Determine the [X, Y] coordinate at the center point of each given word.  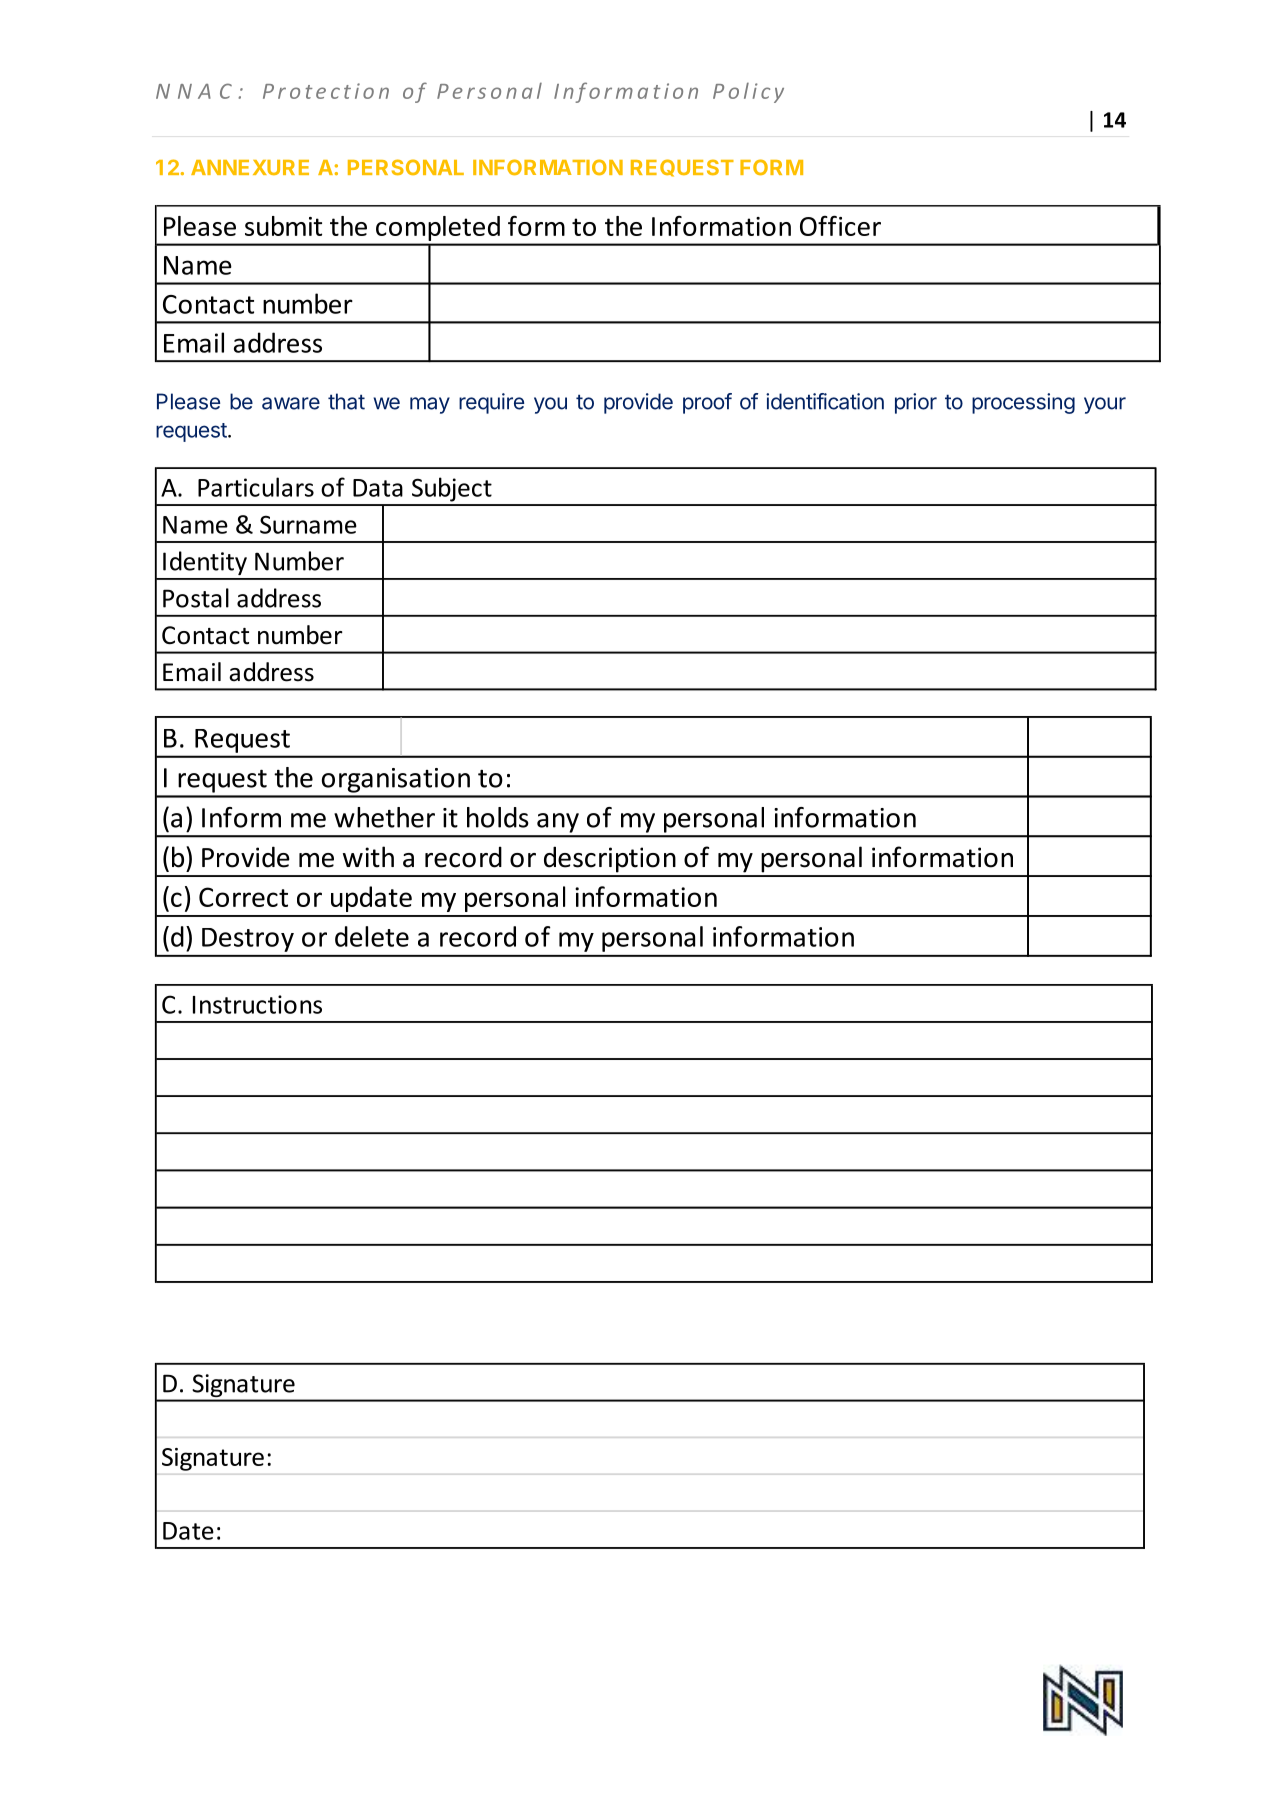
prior [916, 403]
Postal [196, 598]
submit [283, 226]
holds [498, 817]
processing [1023, 403]
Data [378, 488]
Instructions [257, 1004]
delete [372, 936]
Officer [840, 225]
